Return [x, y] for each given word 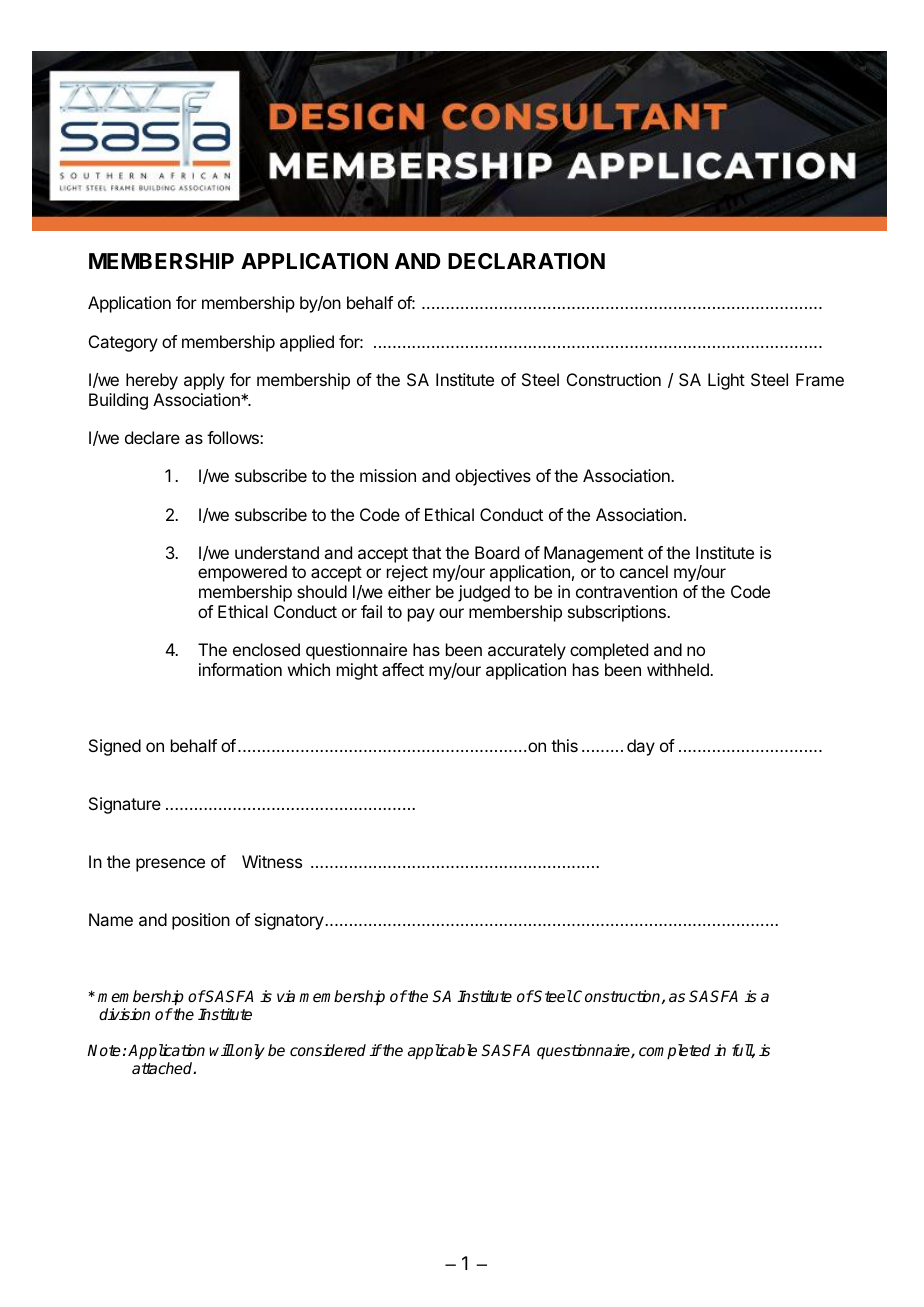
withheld [679, 669]
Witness [272, 861]
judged [484, 593]
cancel [644, 571]
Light [726, 381]
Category [123, 343]
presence [170, 865]
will [222, 1050]
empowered [242, 573]
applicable [442, 1052]
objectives [493, 477]
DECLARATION [526, 261]
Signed [115, 747]
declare [152, 437]
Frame [820, 379]
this [564, 745]
